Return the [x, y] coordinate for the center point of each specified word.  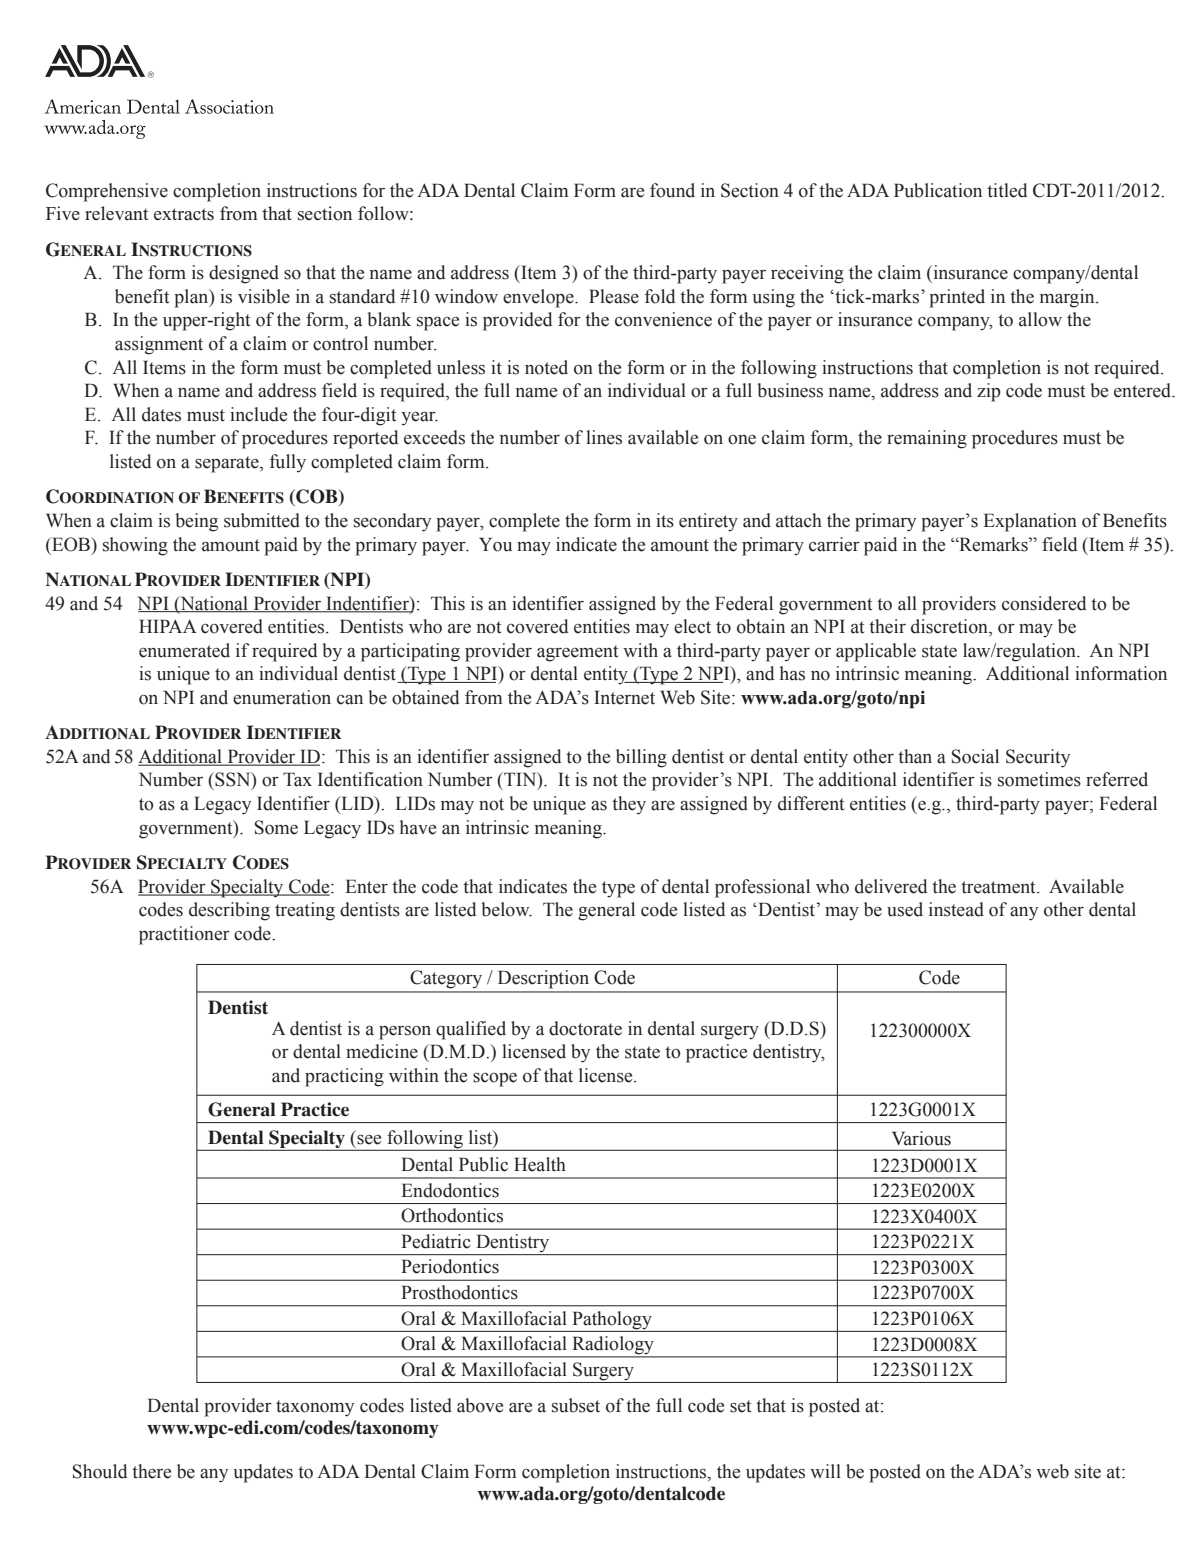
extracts [184, 214]
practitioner [184, 935]
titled [1007, 190]
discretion [950, 627]
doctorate [585, 1028]
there [151, 1471]
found [672, 190]
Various [921, 1138]
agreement [577, 653]
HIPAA [168, 626]
